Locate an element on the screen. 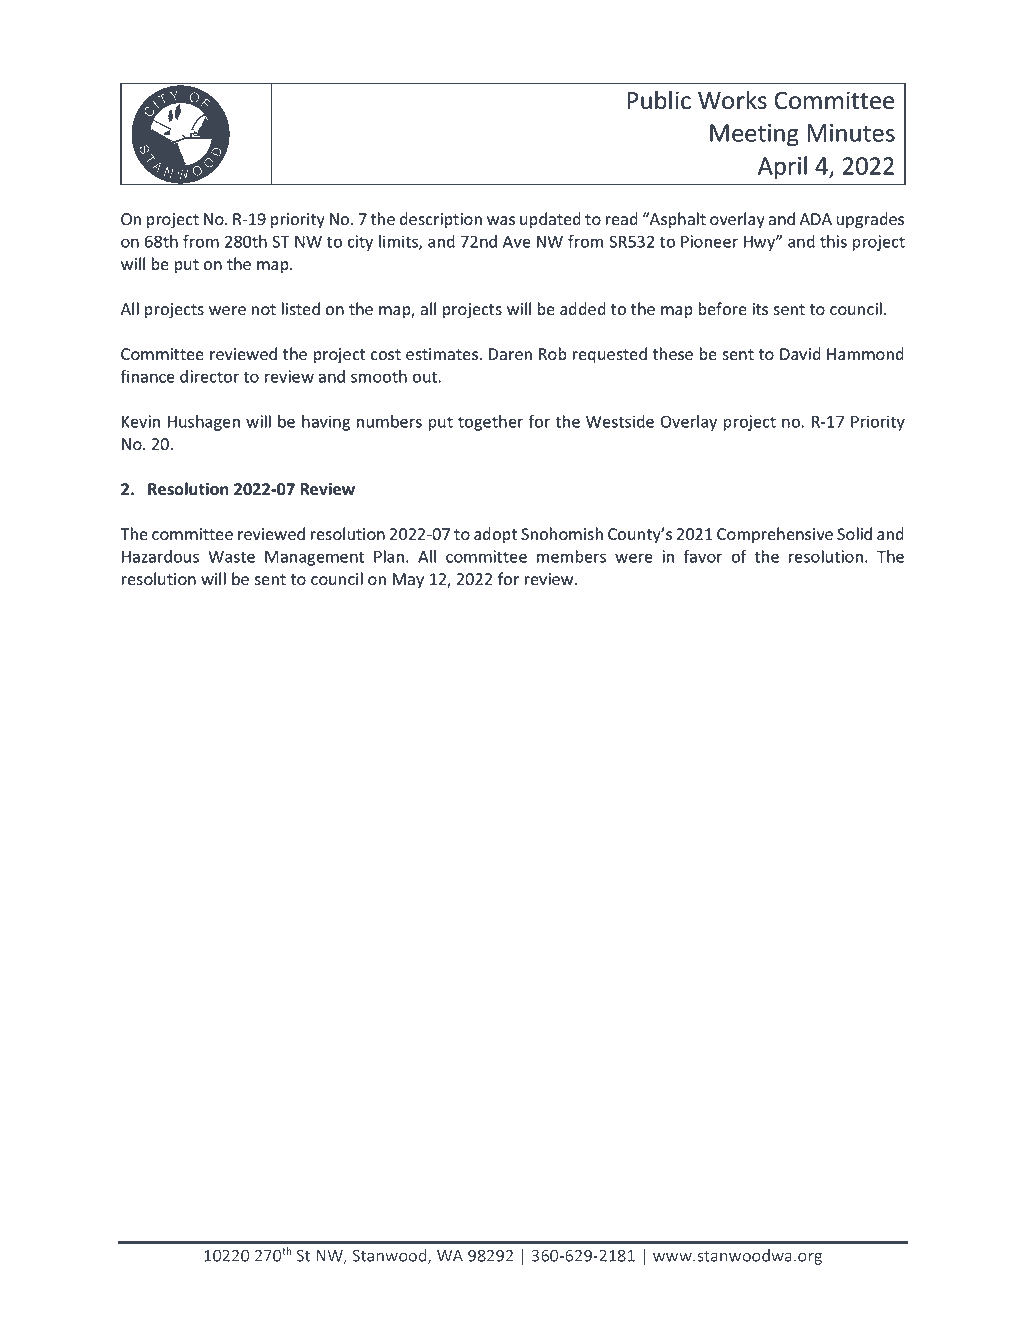  Public is located at coordinates (659, 100).
